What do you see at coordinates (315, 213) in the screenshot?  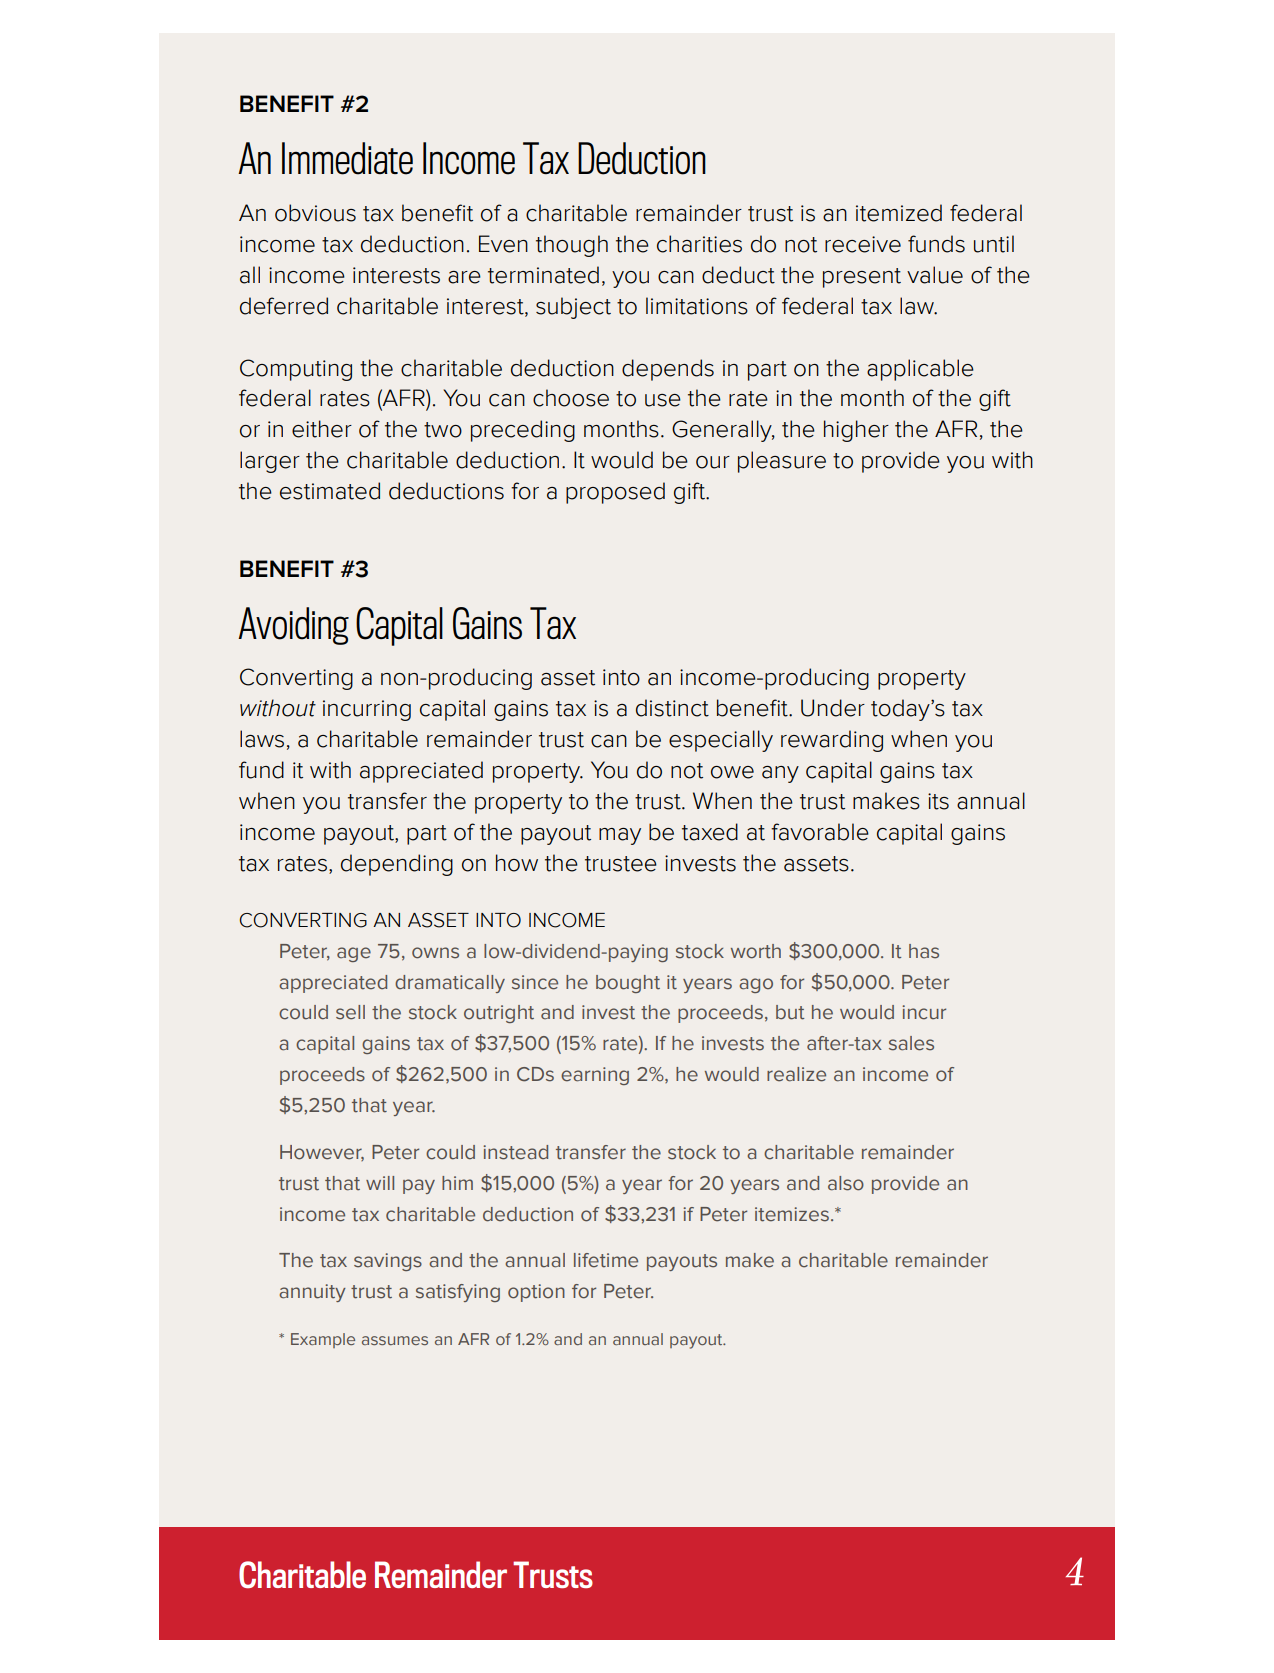 I see `obvious` at bounding box center [315, 213].
